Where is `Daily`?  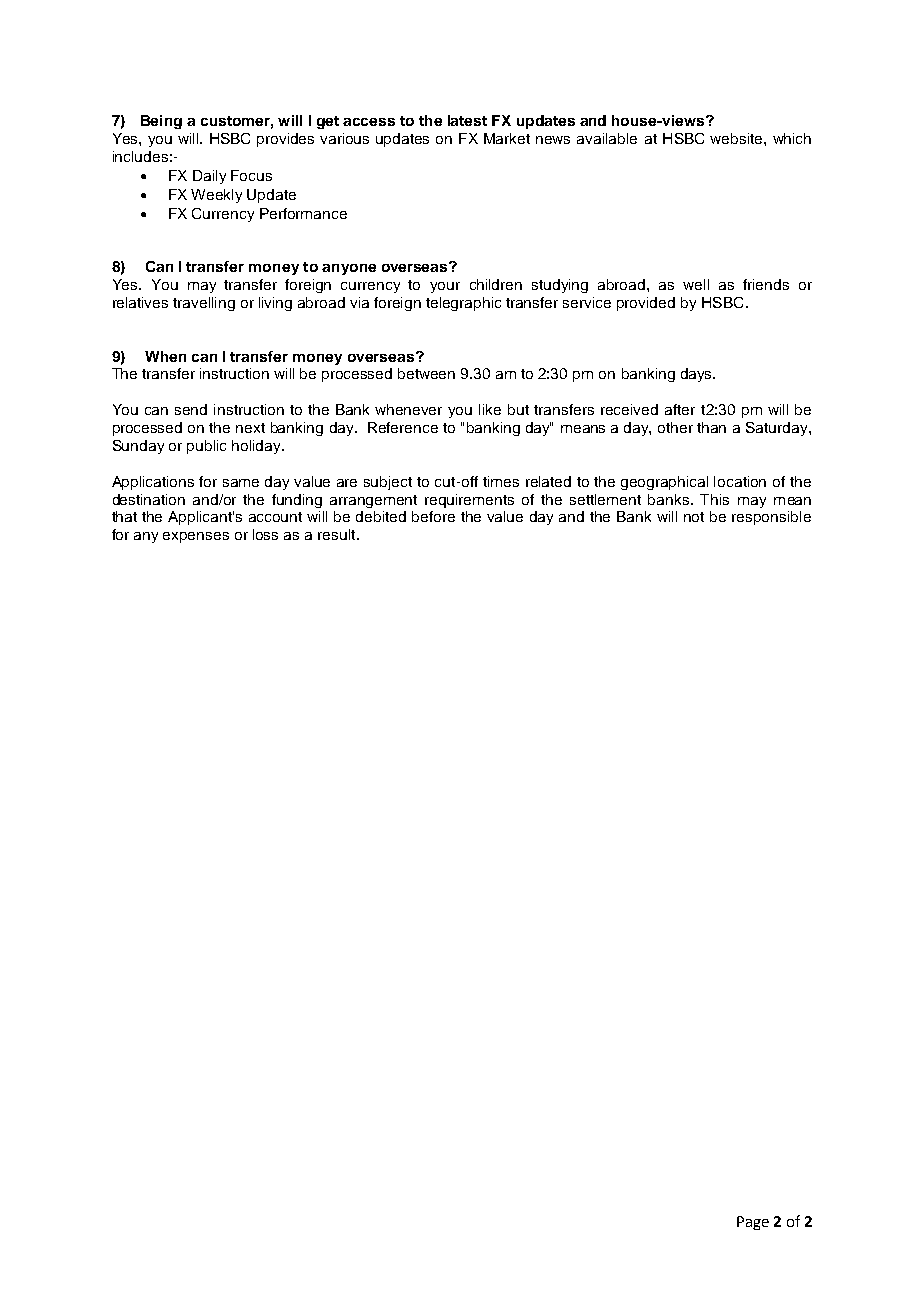 Daily is located at coordinates (209, 177).
